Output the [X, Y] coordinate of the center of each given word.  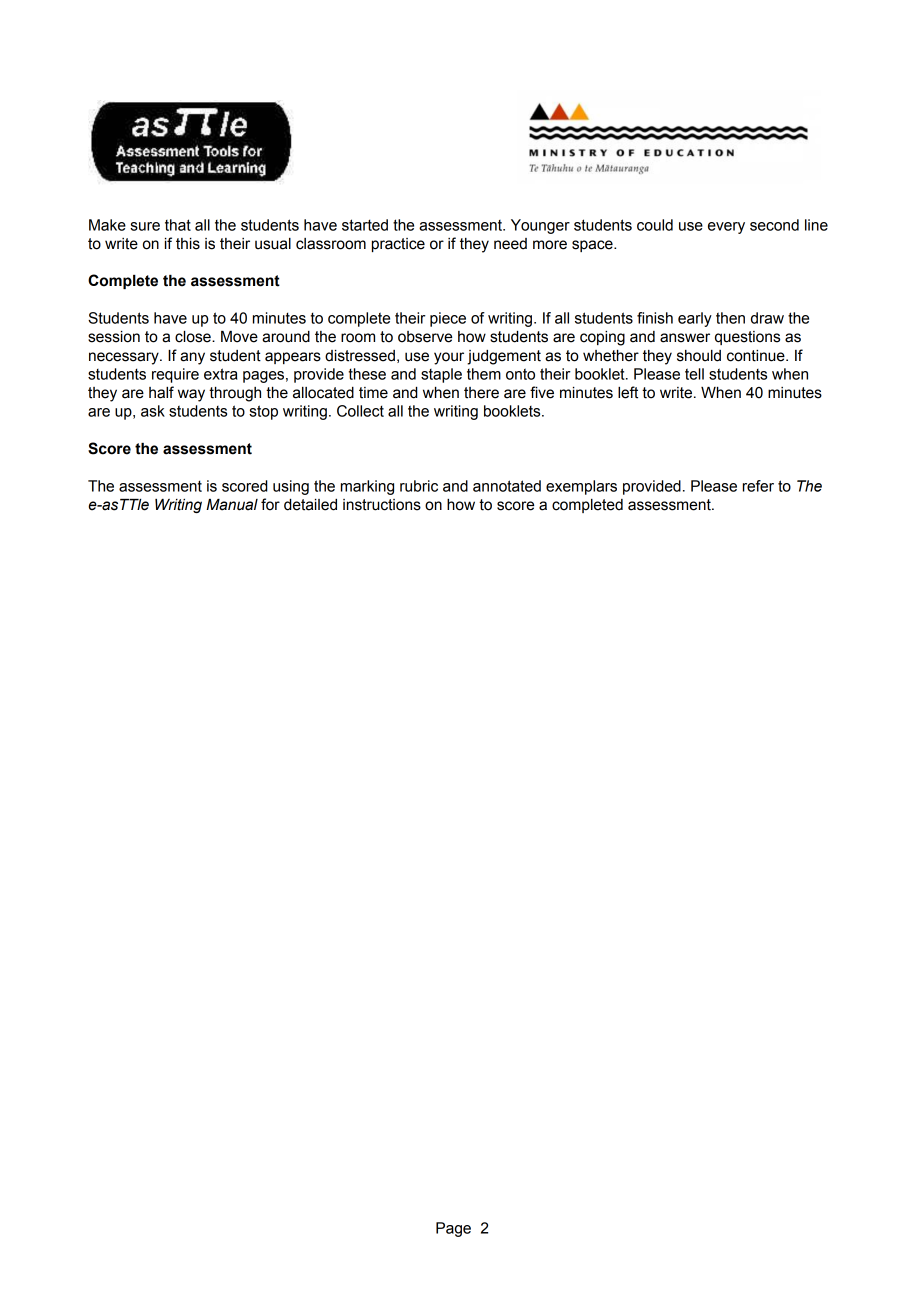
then [730, 318]
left [628, 392]
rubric [419, 486]
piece [448, 319]
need [510, 244]
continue [757, 356]
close [194, 337]
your [449, 358]
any [192, 358]
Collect [360, 411]
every [726, 228]
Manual [232, 505]
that [178, 225]
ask [153, 411]
